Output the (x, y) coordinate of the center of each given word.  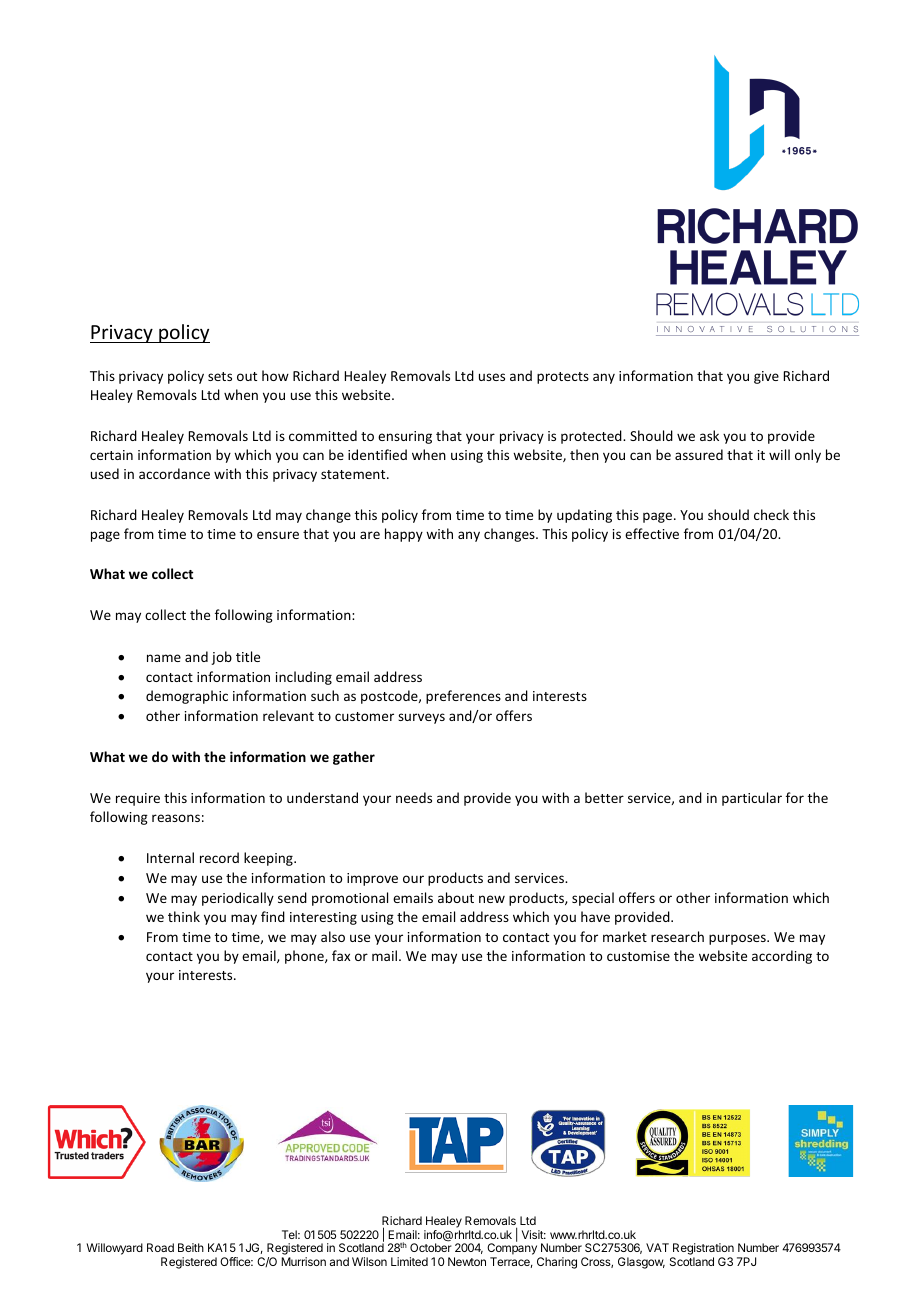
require (138, 799)
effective (652, 533)
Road (160, 1247)
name (164, 658)
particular (752, 799)
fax (341, 955)
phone (305, 957)
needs (414, 797)
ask (709, 435)
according (782, 957)
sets (220, 376)
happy (404, 535)
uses (492, 377)
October (431, 1247)
